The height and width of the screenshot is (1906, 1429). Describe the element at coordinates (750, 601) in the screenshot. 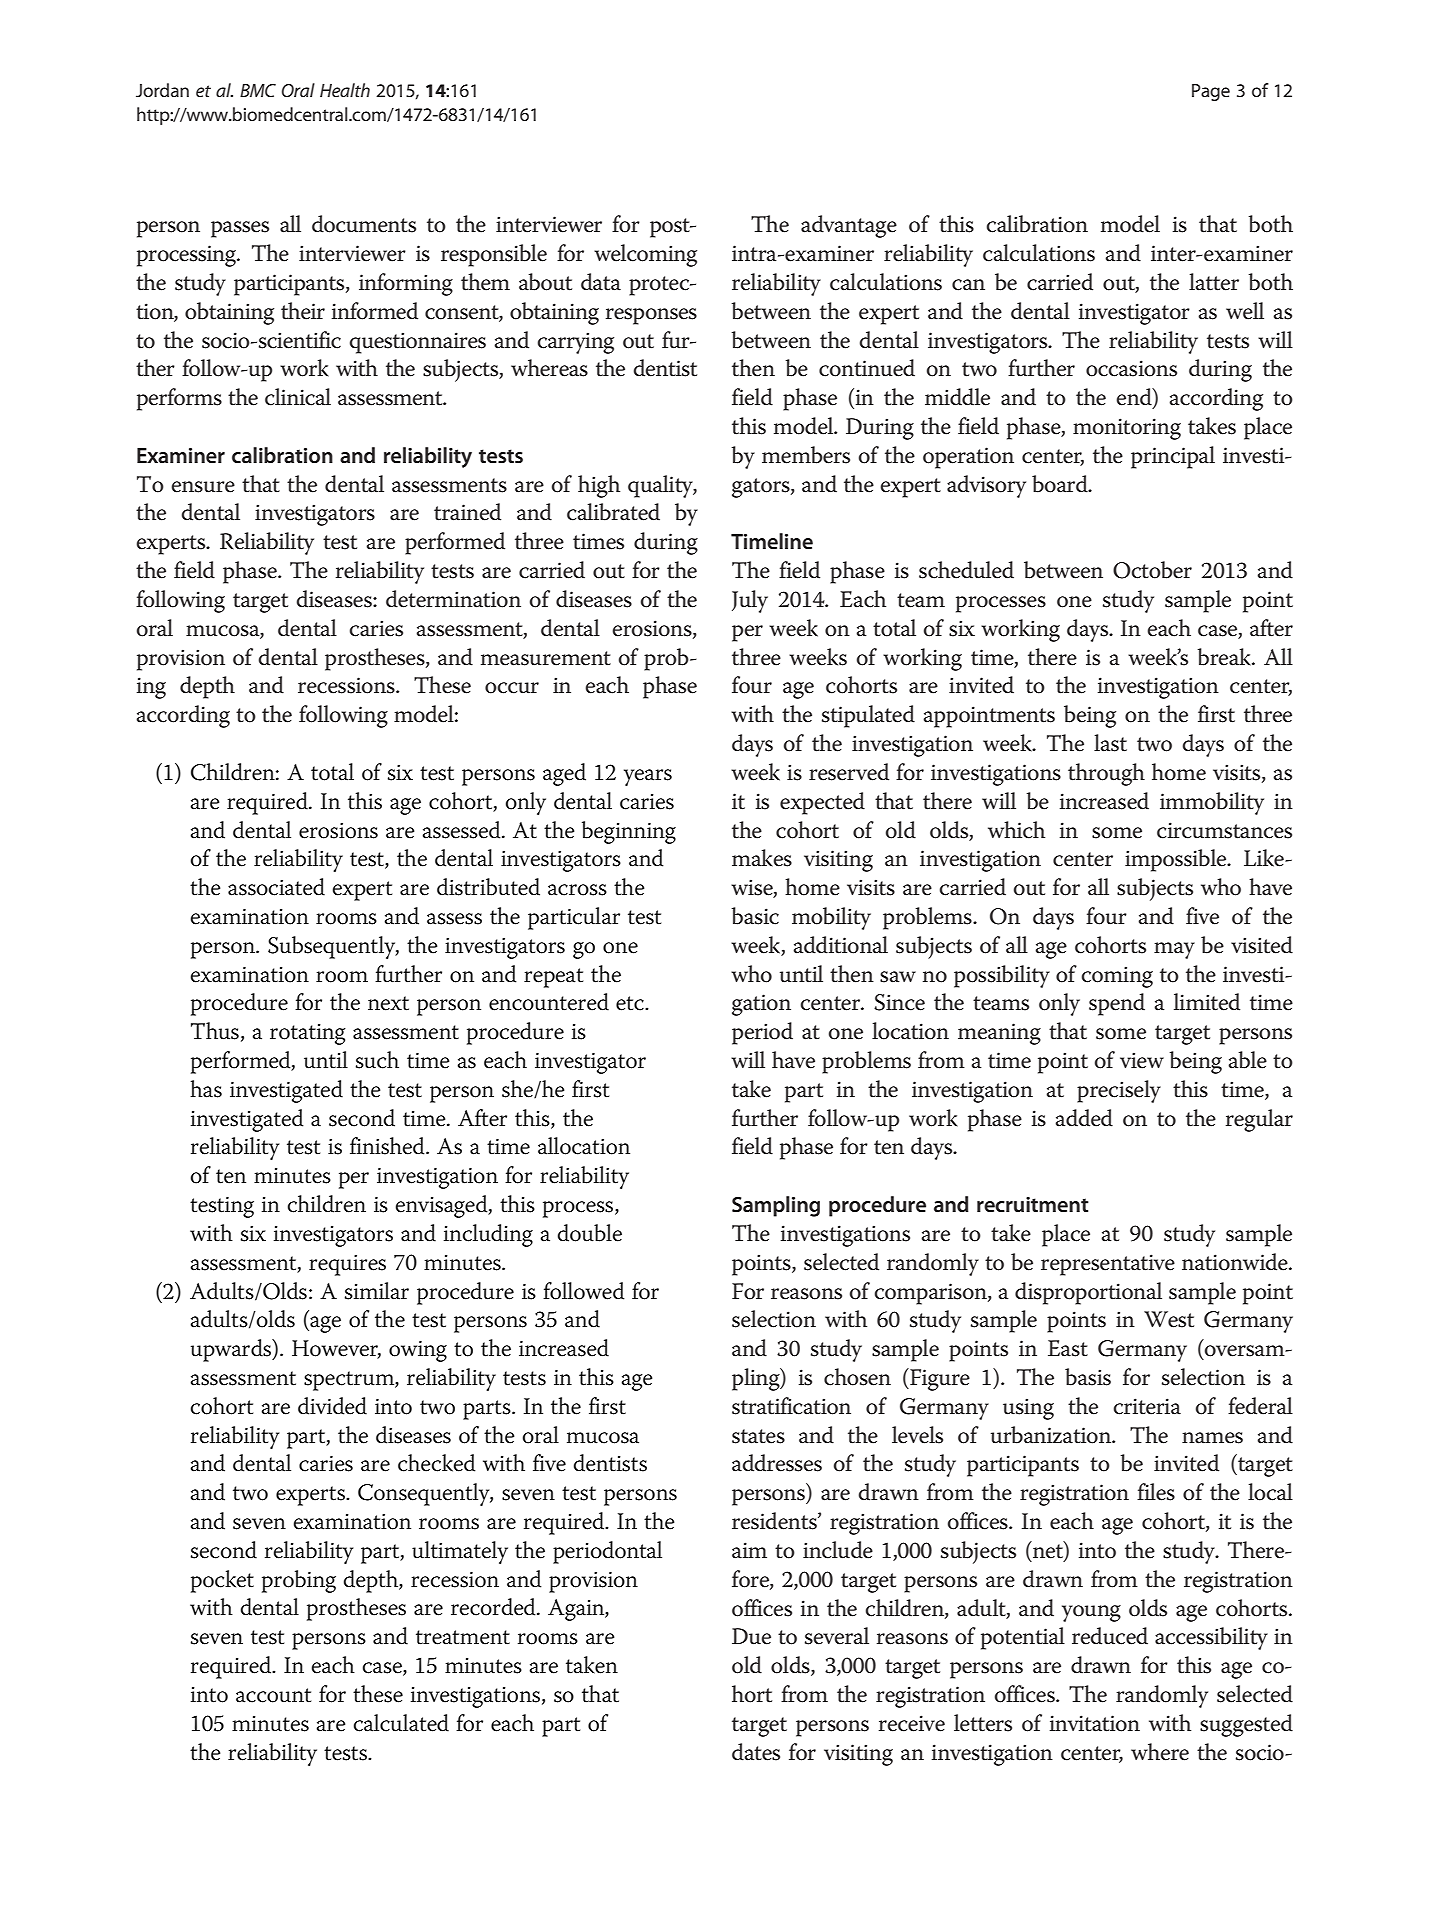

I see `July` at that location.
